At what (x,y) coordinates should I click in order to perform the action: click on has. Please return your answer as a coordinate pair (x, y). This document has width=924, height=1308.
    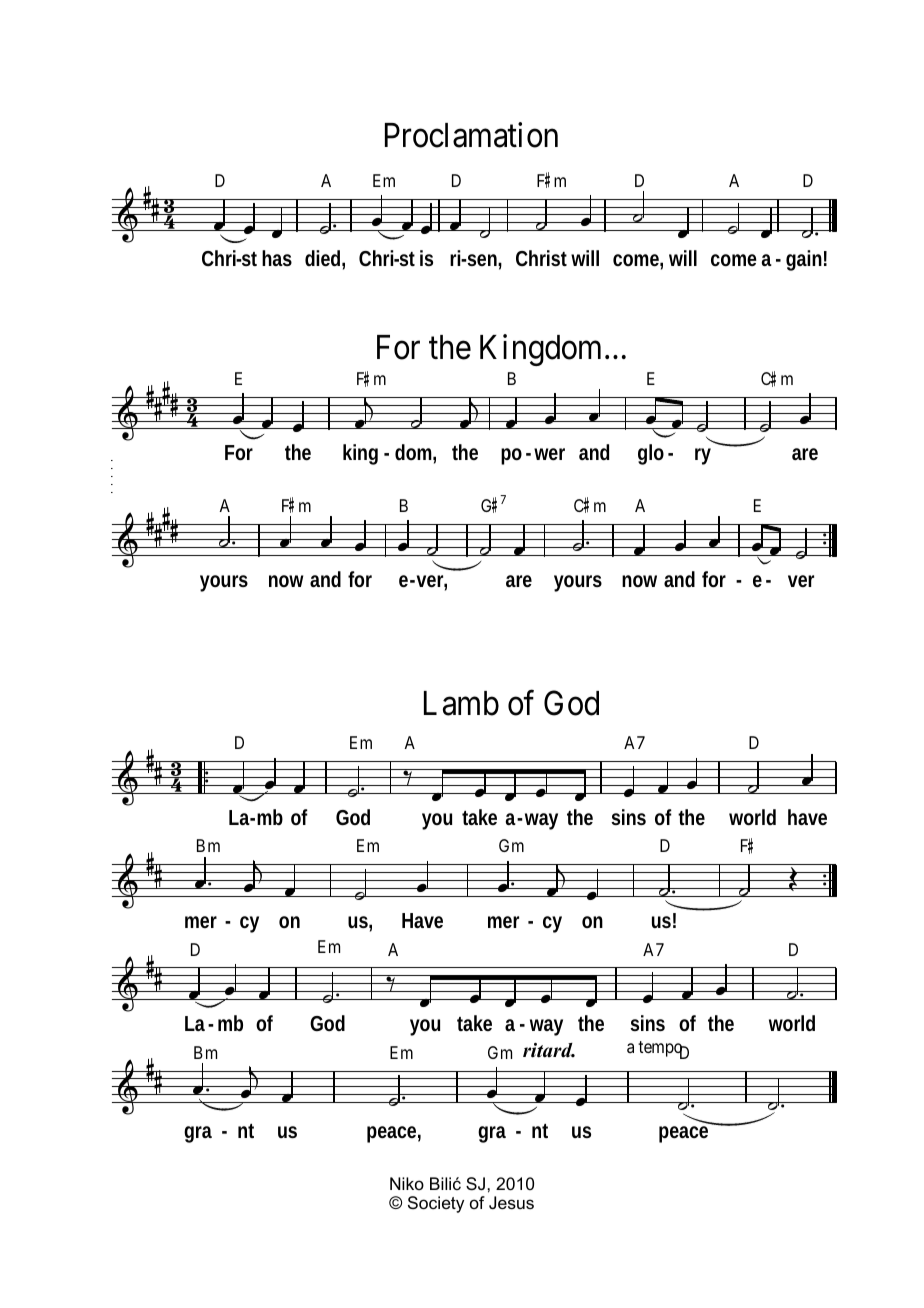
    Looking at the image, I should click on (277, 258).
